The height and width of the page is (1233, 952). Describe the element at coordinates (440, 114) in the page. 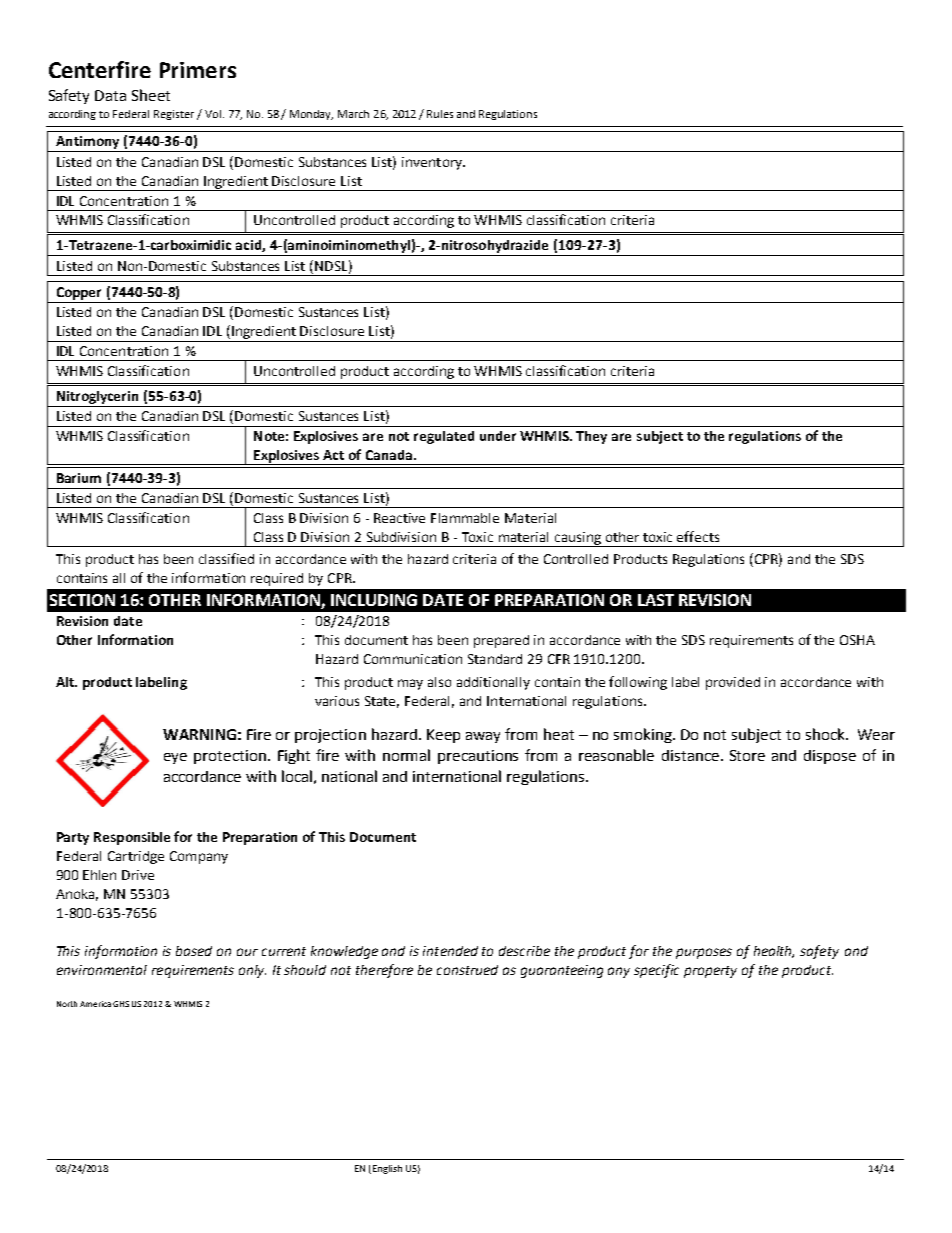

I see `Rules` at that location.
